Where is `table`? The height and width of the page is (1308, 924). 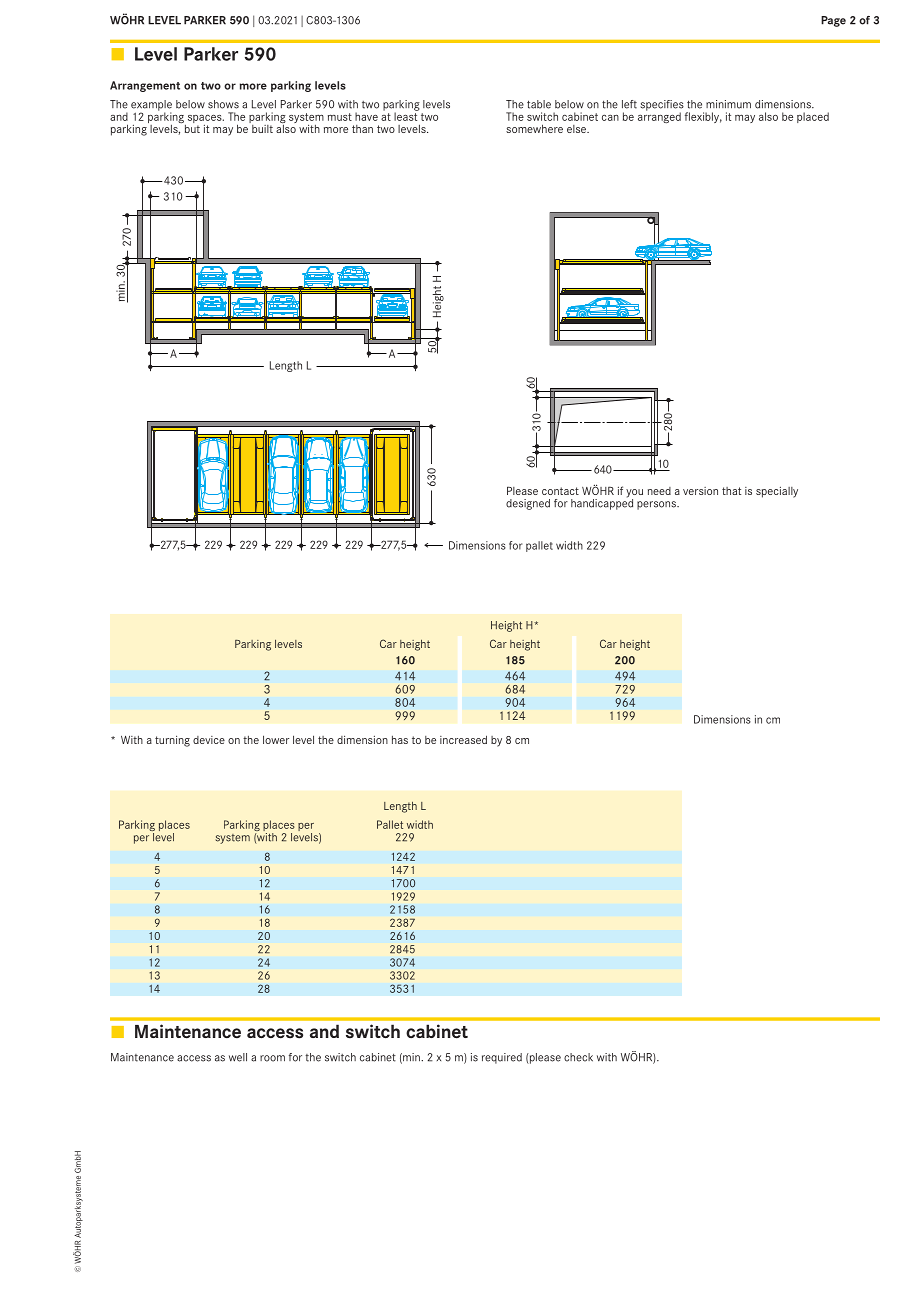
table is located at coordinates (539, 104).
